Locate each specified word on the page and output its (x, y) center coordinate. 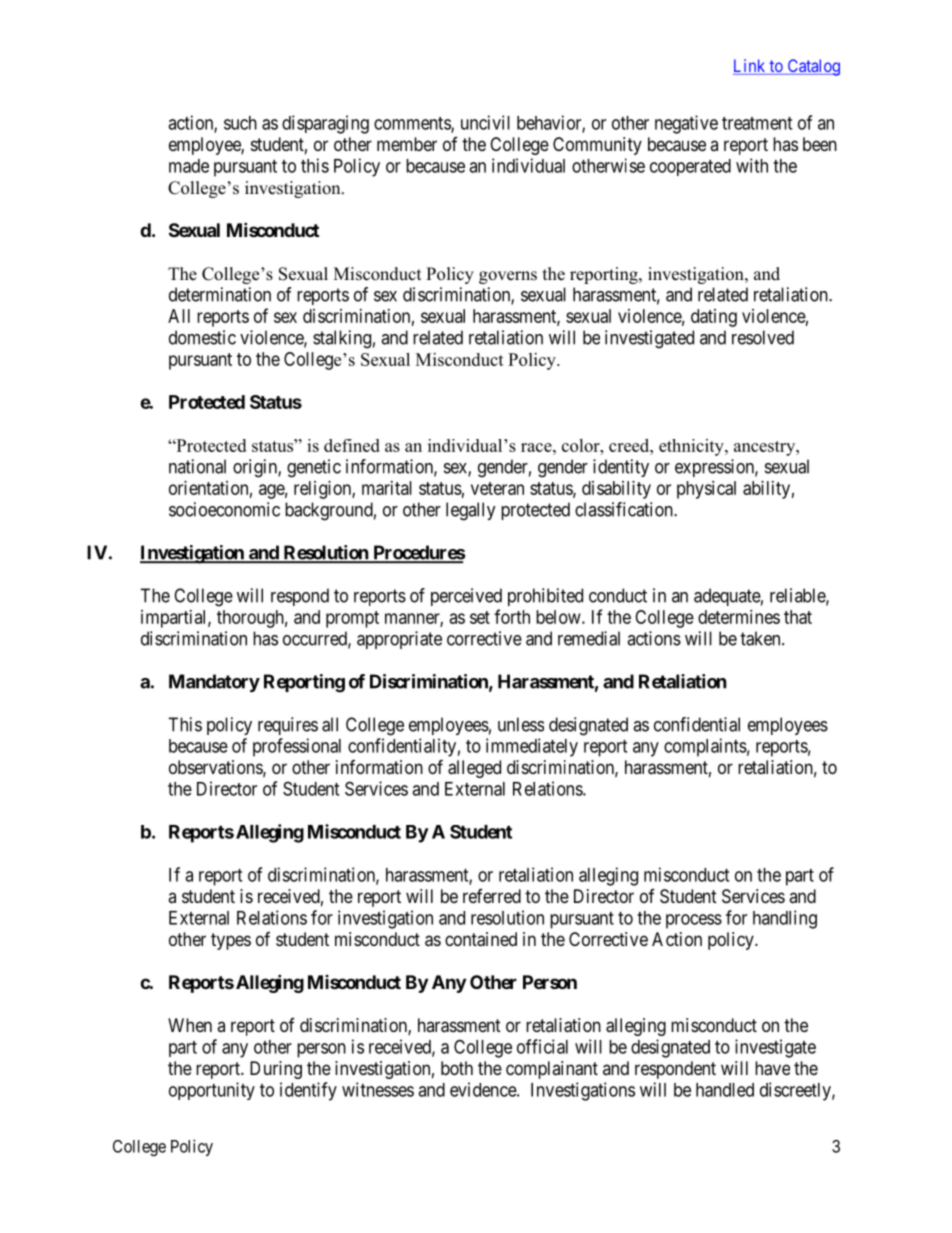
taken (761, 638)
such (240, 123)
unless (521, 724)
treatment (757, 123)
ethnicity (692, 447)
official (542, 1046)
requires (288, 726)
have (772, 1068)
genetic (314, 468)
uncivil (485, 122)
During (276, 1070)
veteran (497, 488)
